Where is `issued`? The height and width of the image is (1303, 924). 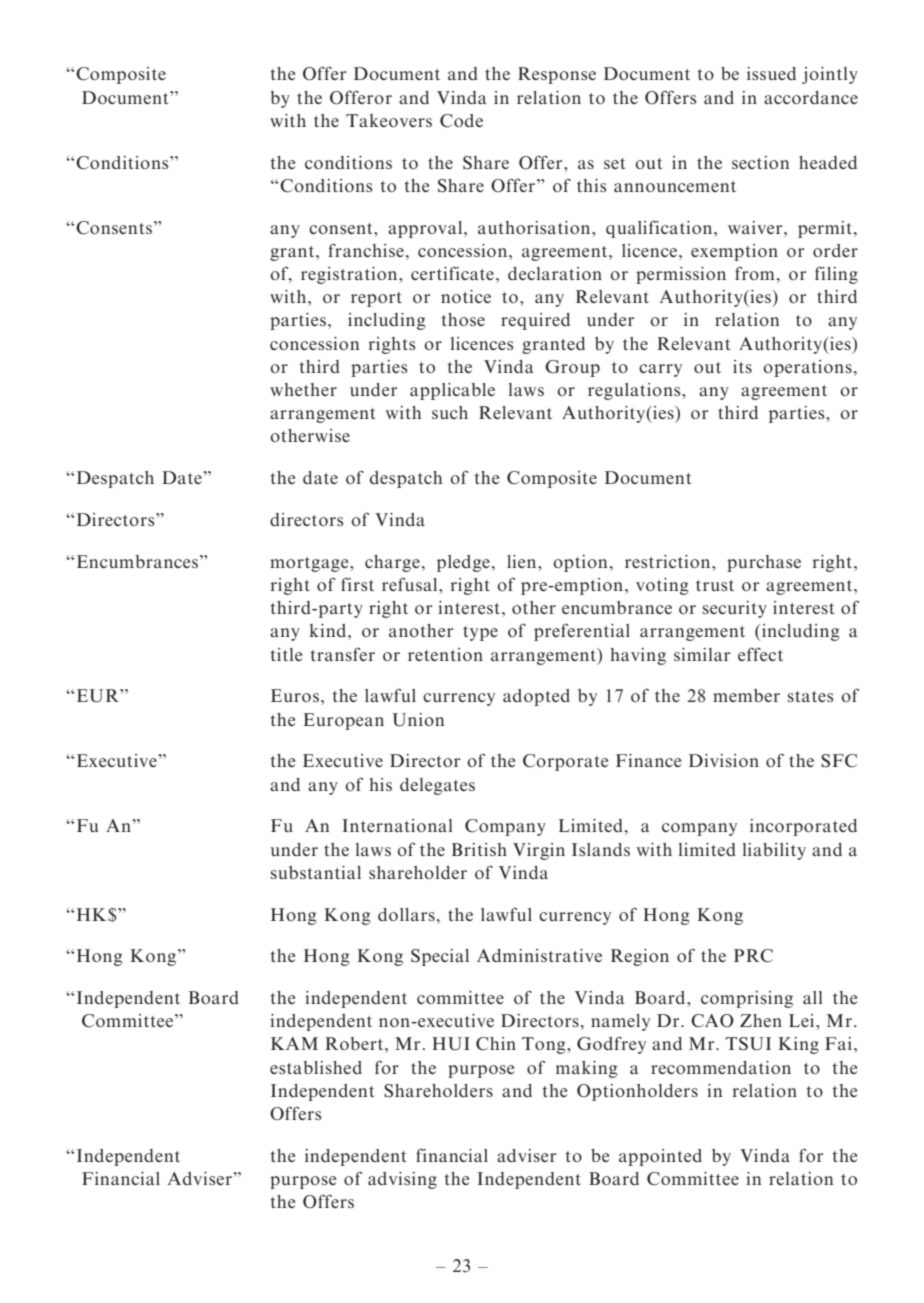
issued is located at coordinates (771, 73).
